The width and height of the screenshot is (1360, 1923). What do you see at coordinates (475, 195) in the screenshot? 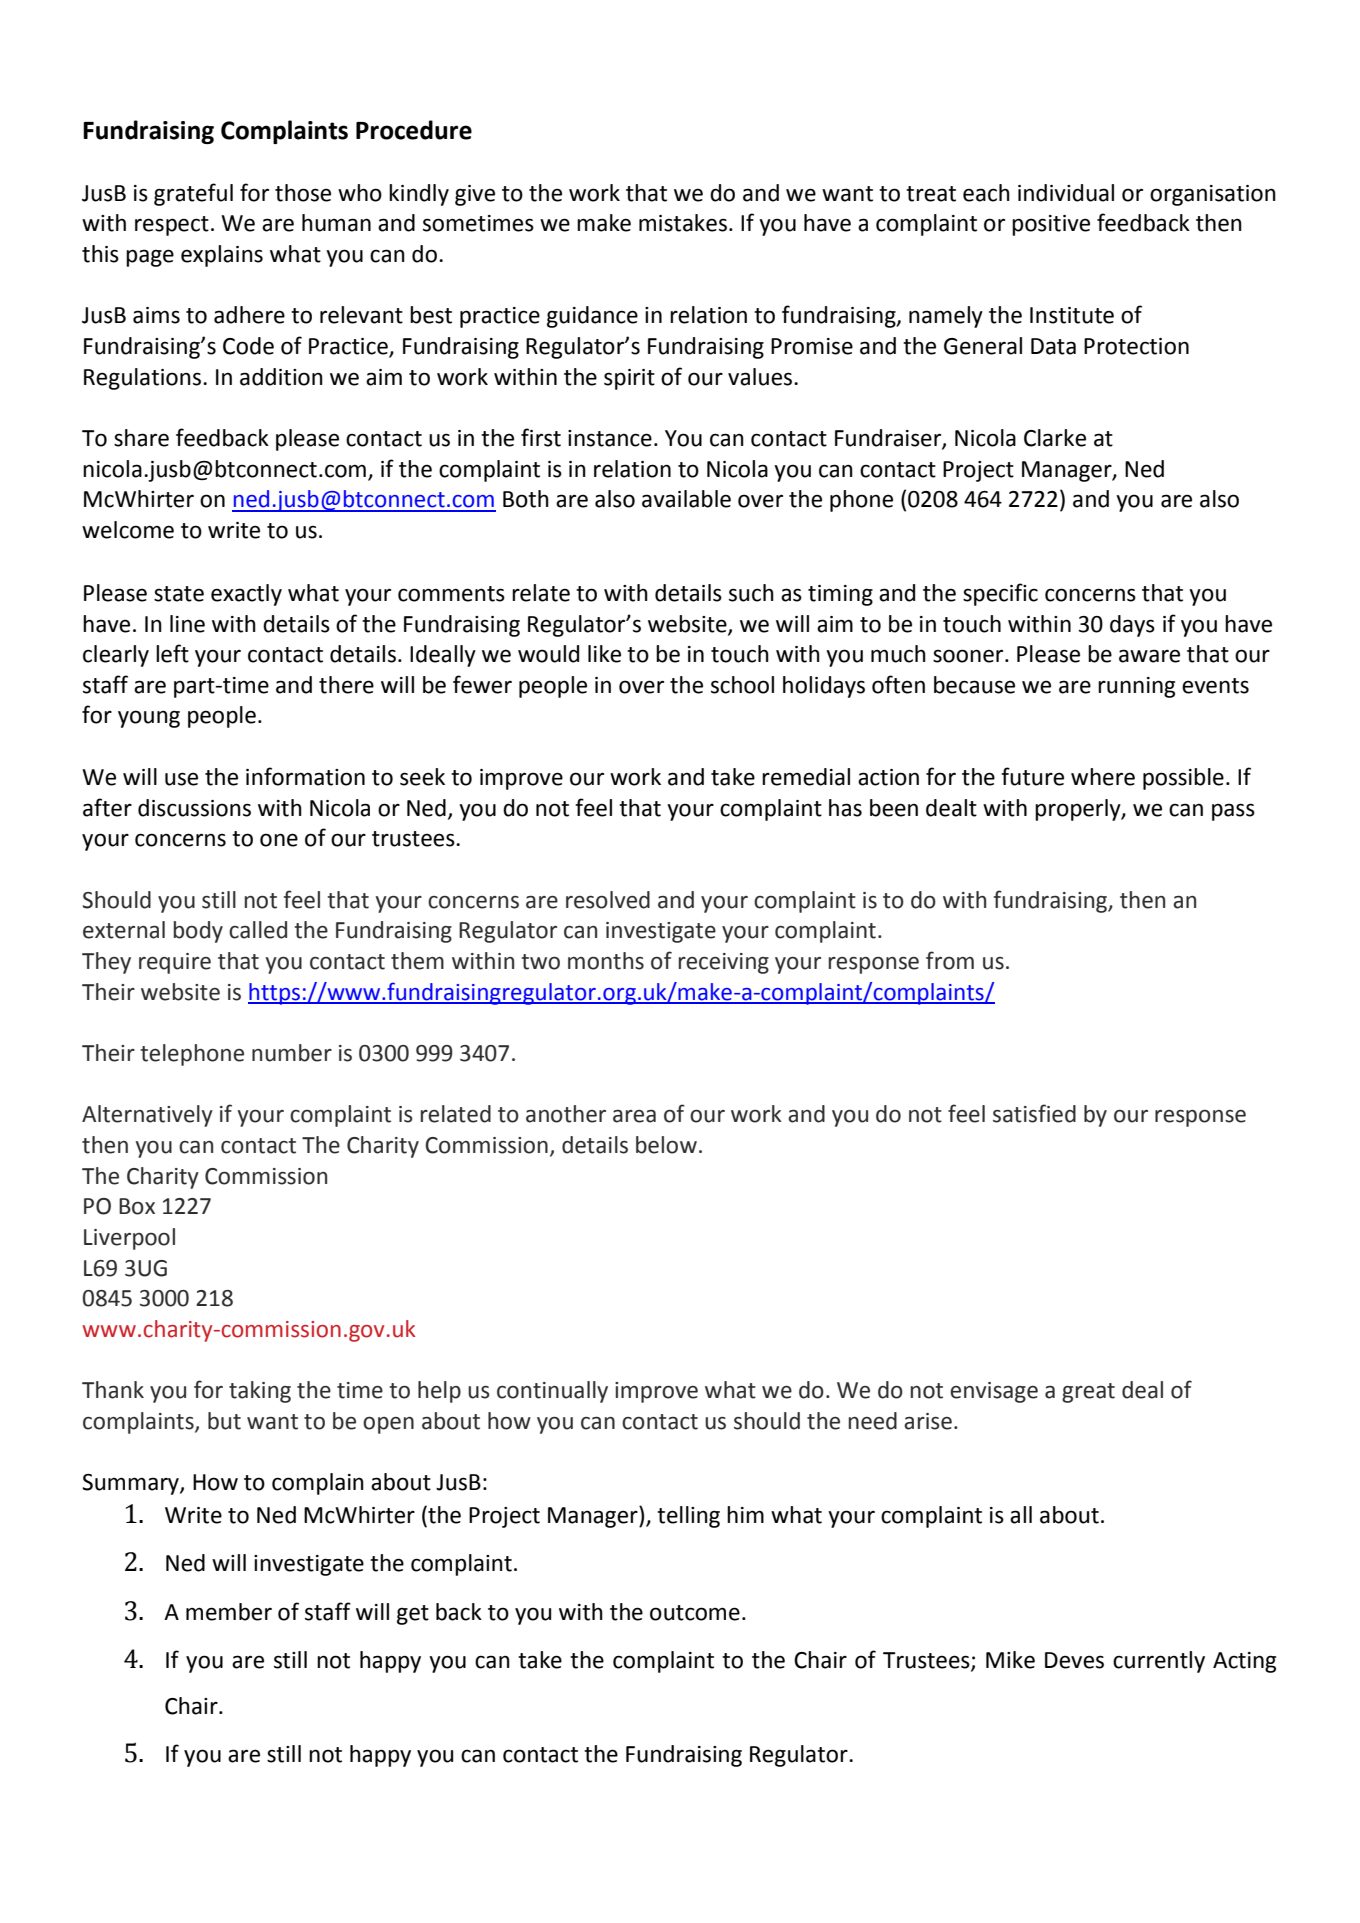
I see `give` at bounding box center [475, 195].
